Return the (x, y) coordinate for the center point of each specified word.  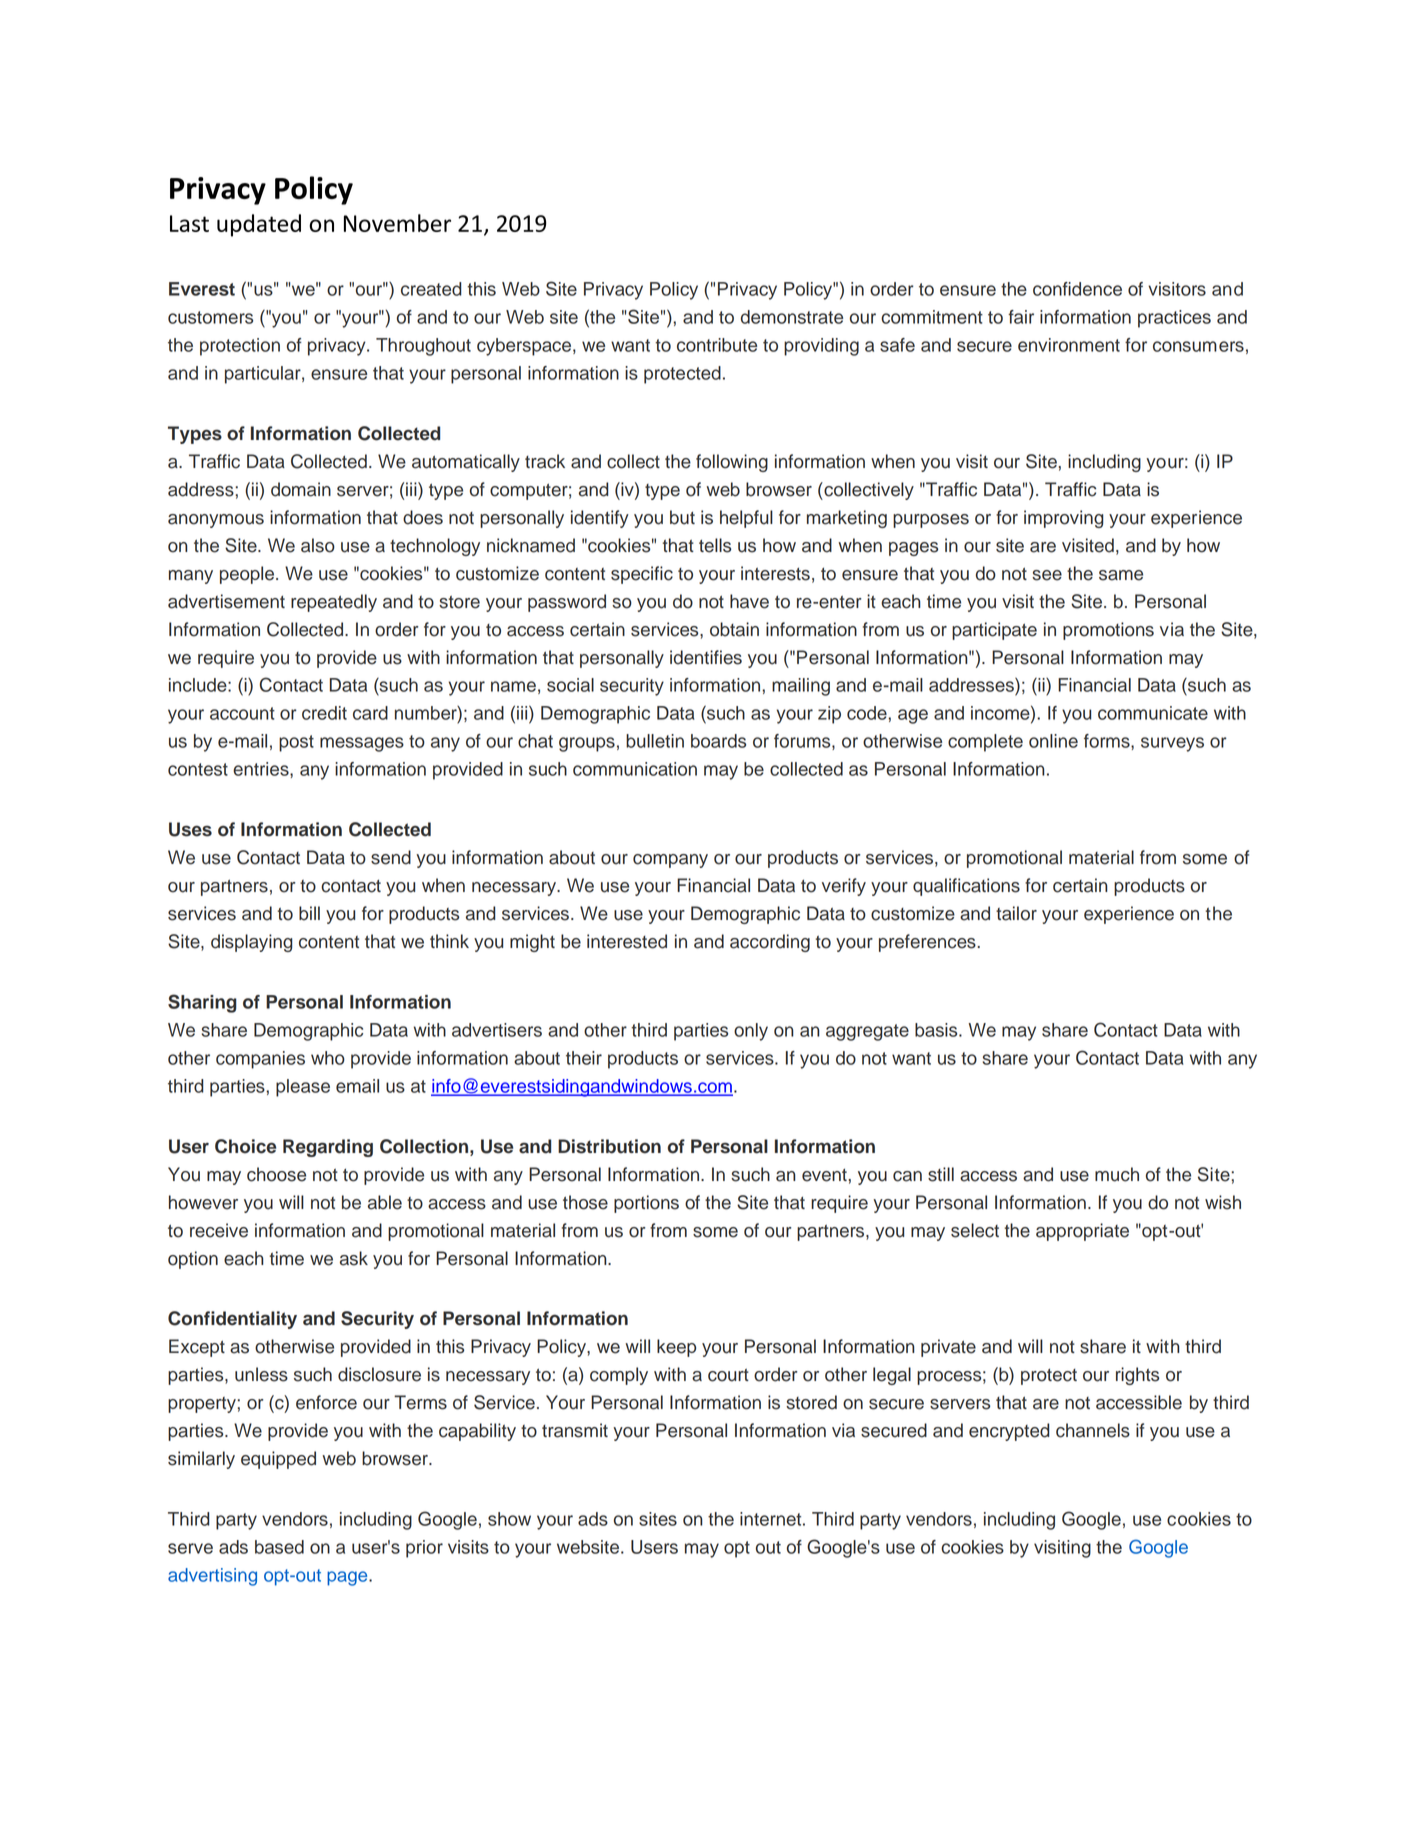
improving (1064, 519)
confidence (1077, 289)
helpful (746, 519)
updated (259, 225)
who (328, 1058)
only (751, 1032)
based (279, 1547)
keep (676, 1348)
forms (1108, 741)
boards (718, 741)
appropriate (1082, 1232)
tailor (1016, 913)
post (296, 743)
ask (354, 1258)
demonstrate (792, 317)
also (318, 545)
